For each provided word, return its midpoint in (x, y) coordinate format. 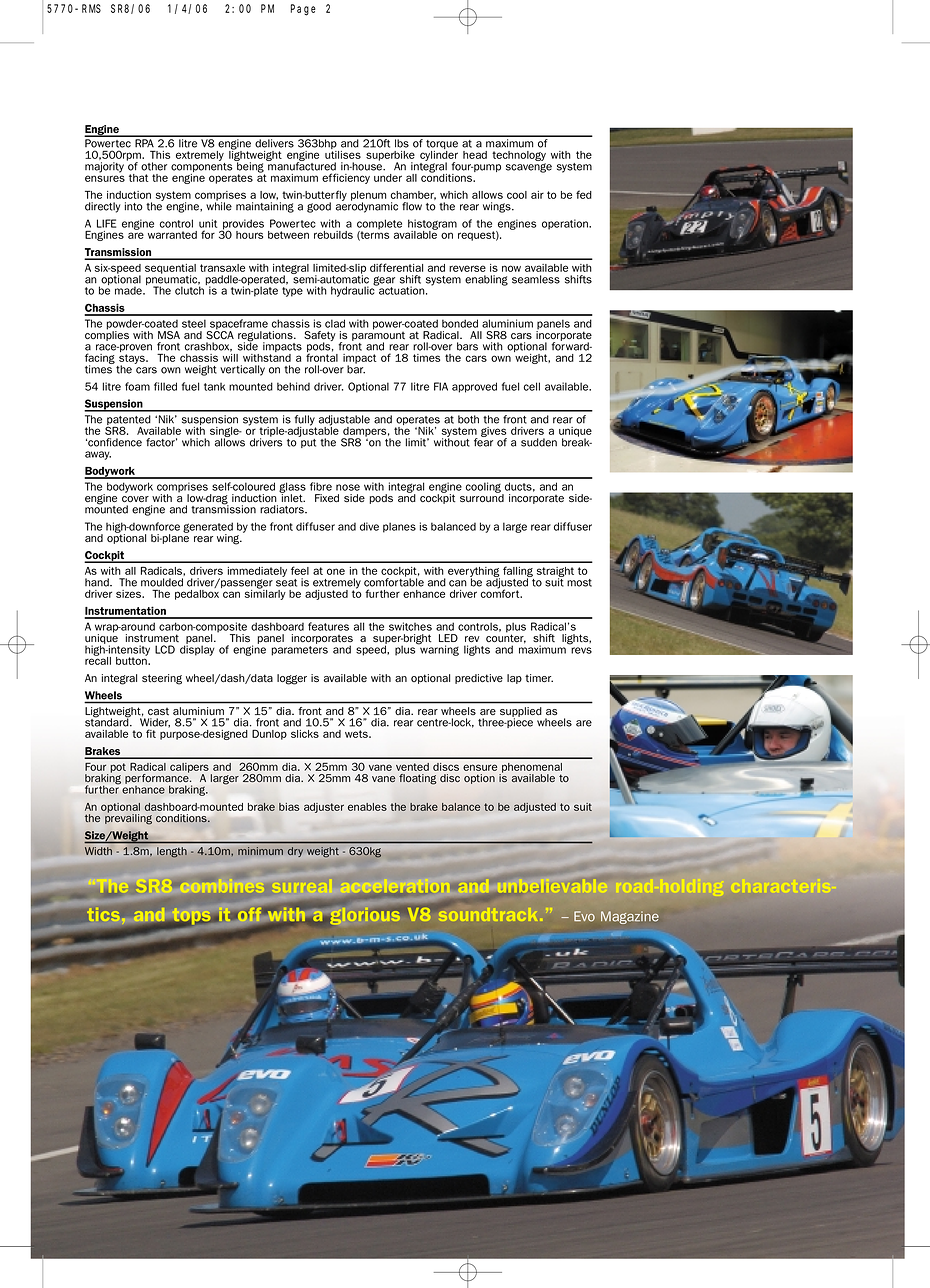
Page (303, 10)
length (171, 851)
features (328, 626)
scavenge (529, 168)
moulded (162, 582)
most (579, 583)
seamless (536, 279)
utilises (343, 155)
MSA (169, 335)
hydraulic (354, 290)
